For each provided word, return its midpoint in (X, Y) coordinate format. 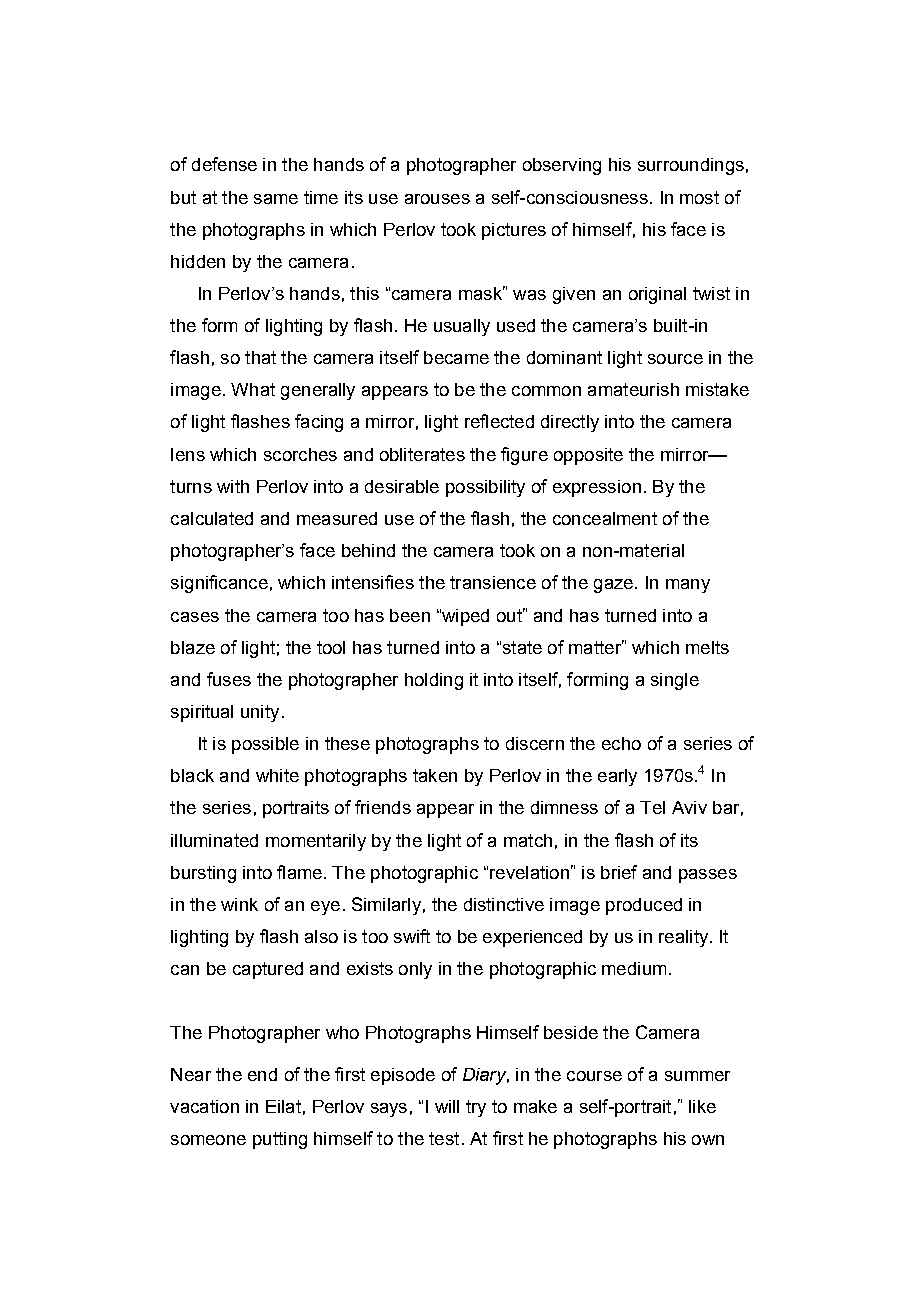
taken (435, 775)
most (699, 197)
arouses (437, 199)
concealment (605, 518)
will (447, 1106)
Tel (652, 807)
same (276, 199)
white (277, 775)
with (233, 486)
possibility (485, 488)
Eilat (283, 1106)
